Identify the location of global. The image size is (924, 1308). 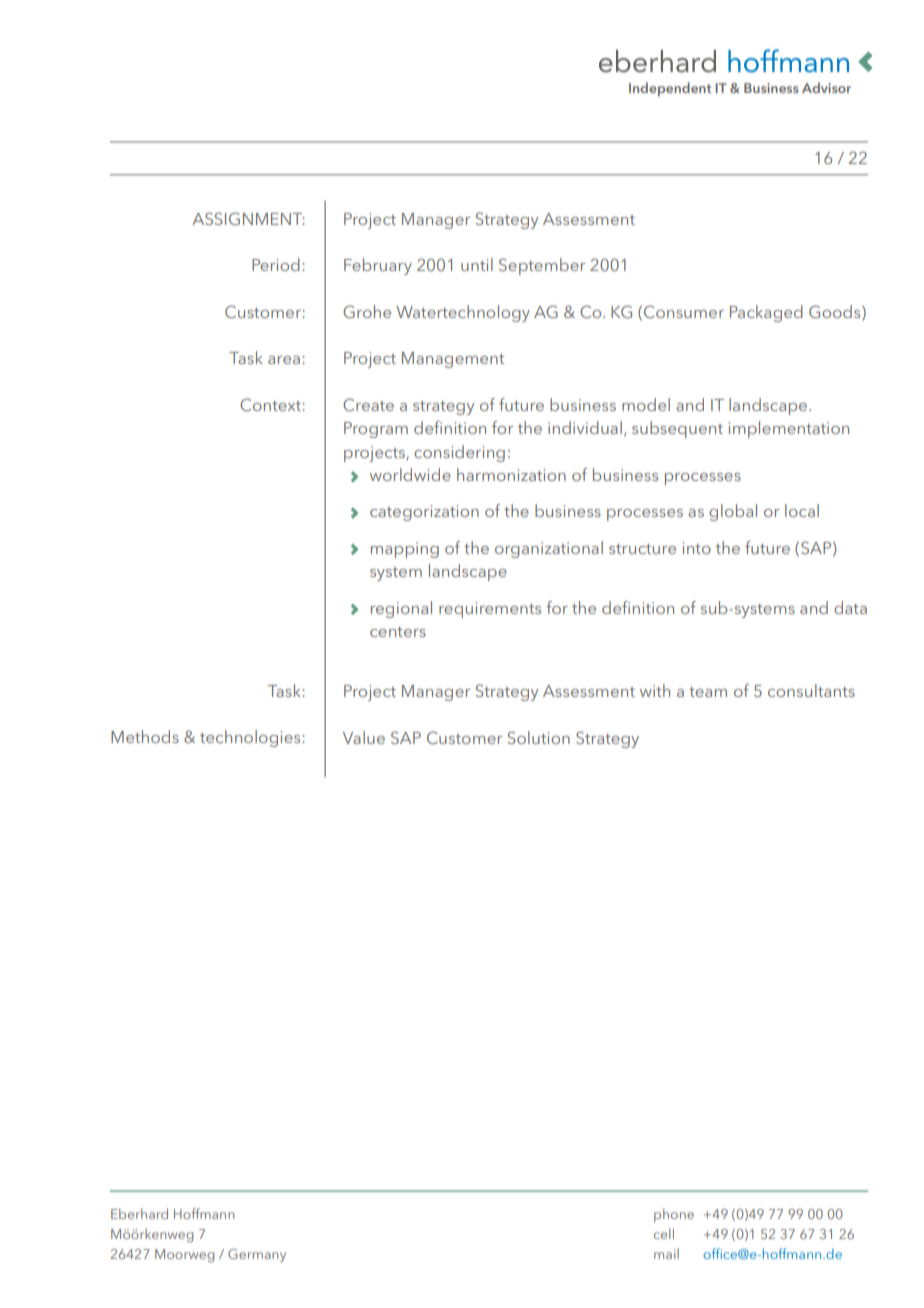
(733, 512).
